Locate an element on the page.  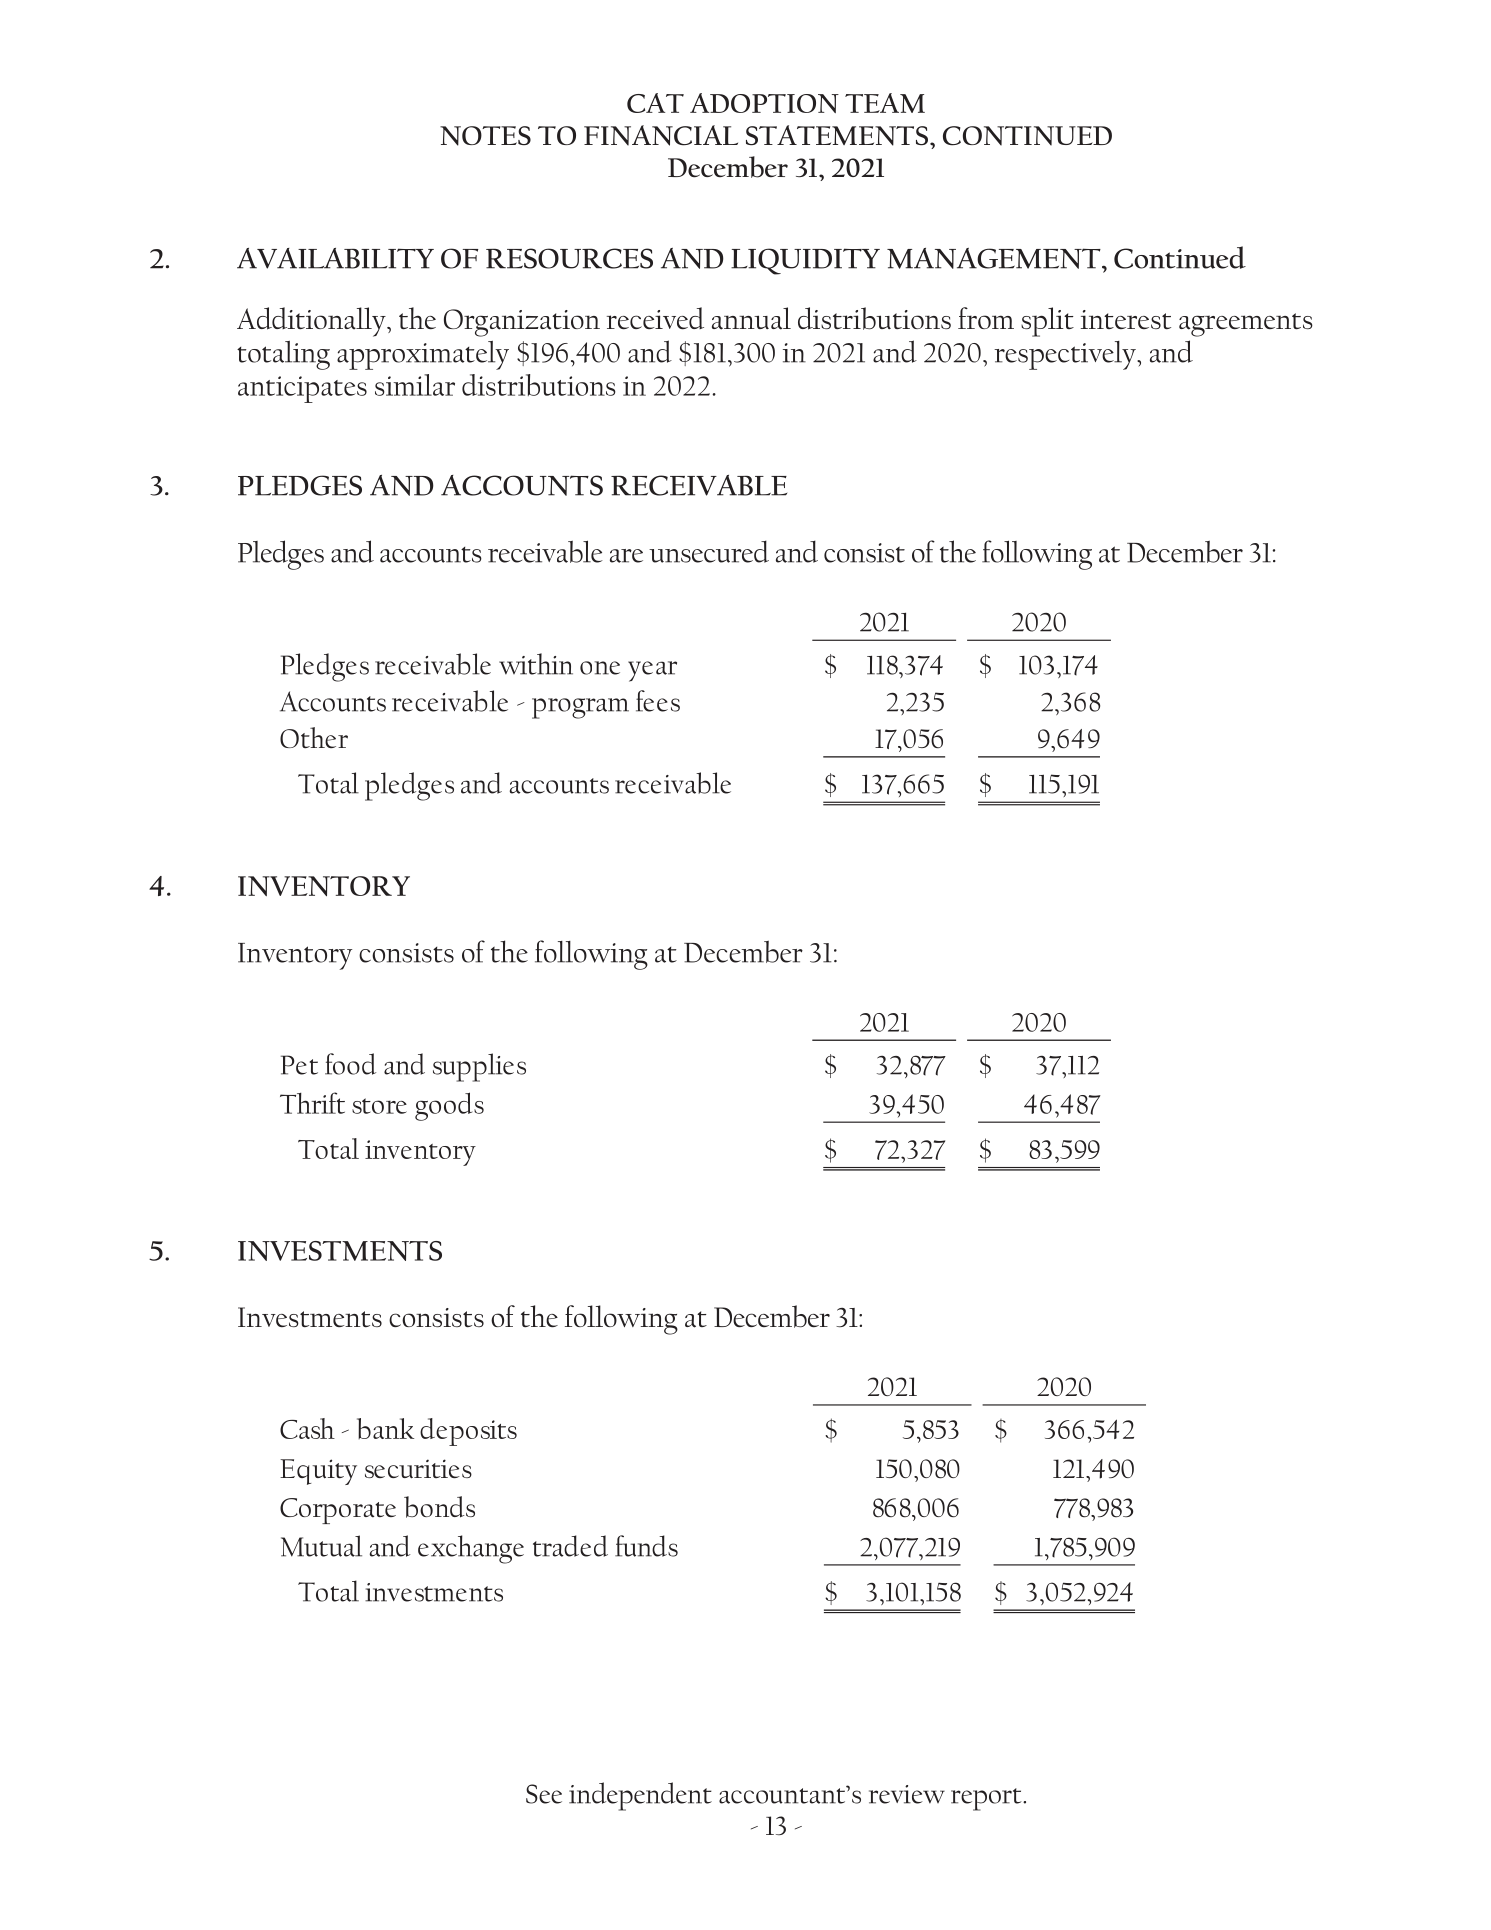
year is located at coordinates (652, 671).
